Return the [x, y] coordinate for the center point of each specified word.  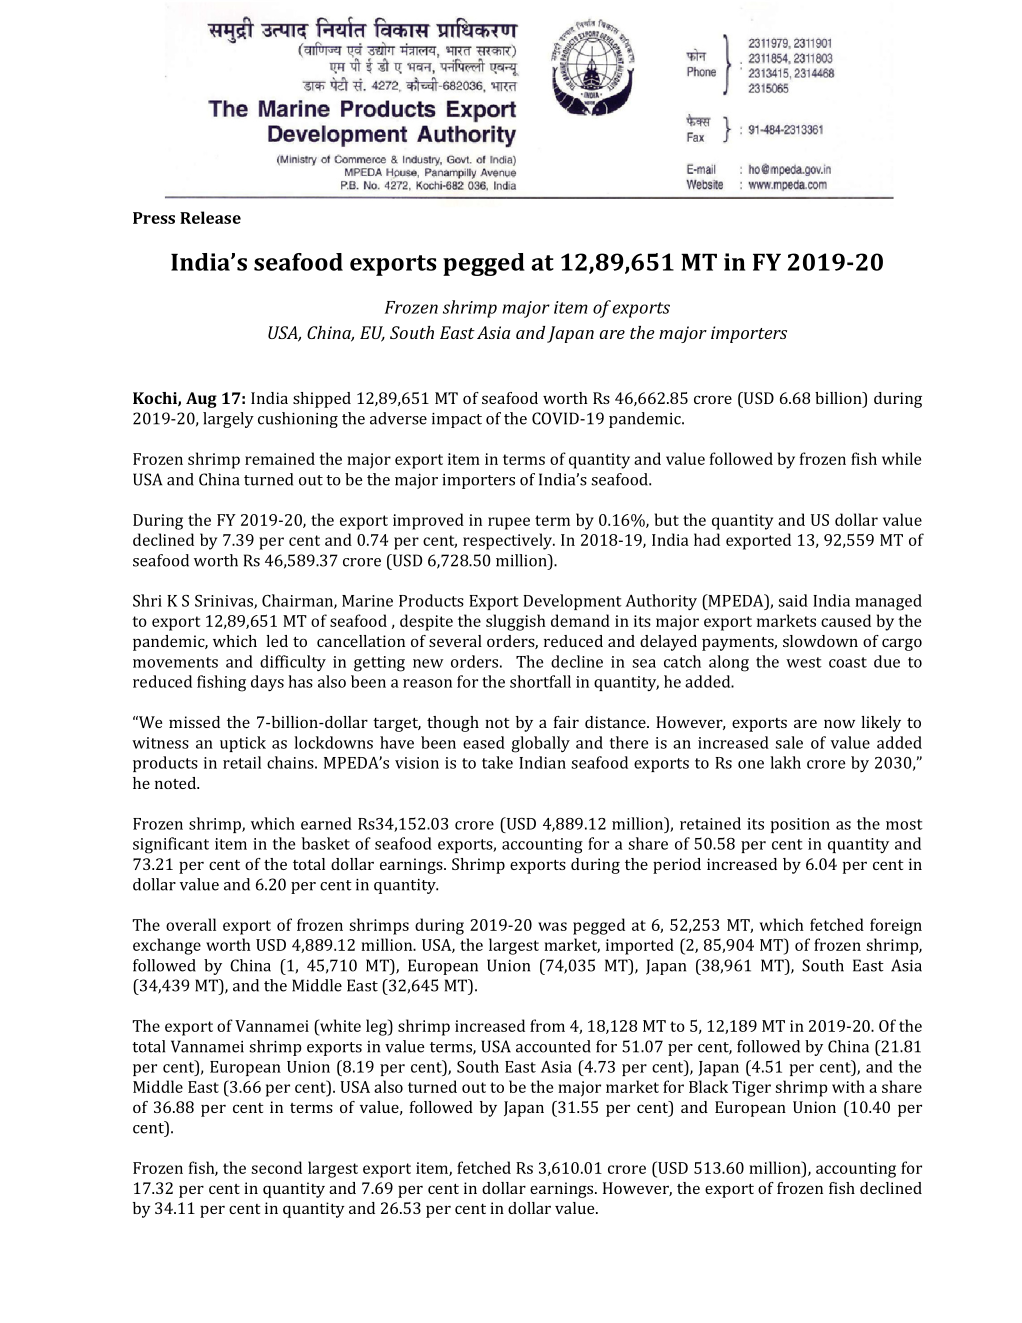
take [497, 762]
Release [210, 217]
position [800, 825]
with [848, 1086]
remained [280, 458]
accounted [553, 1046]
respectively [508, 541]
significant [171, 845]
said [793, 600]
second [276, 1167]
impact [457, 420]
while [901, 458]
